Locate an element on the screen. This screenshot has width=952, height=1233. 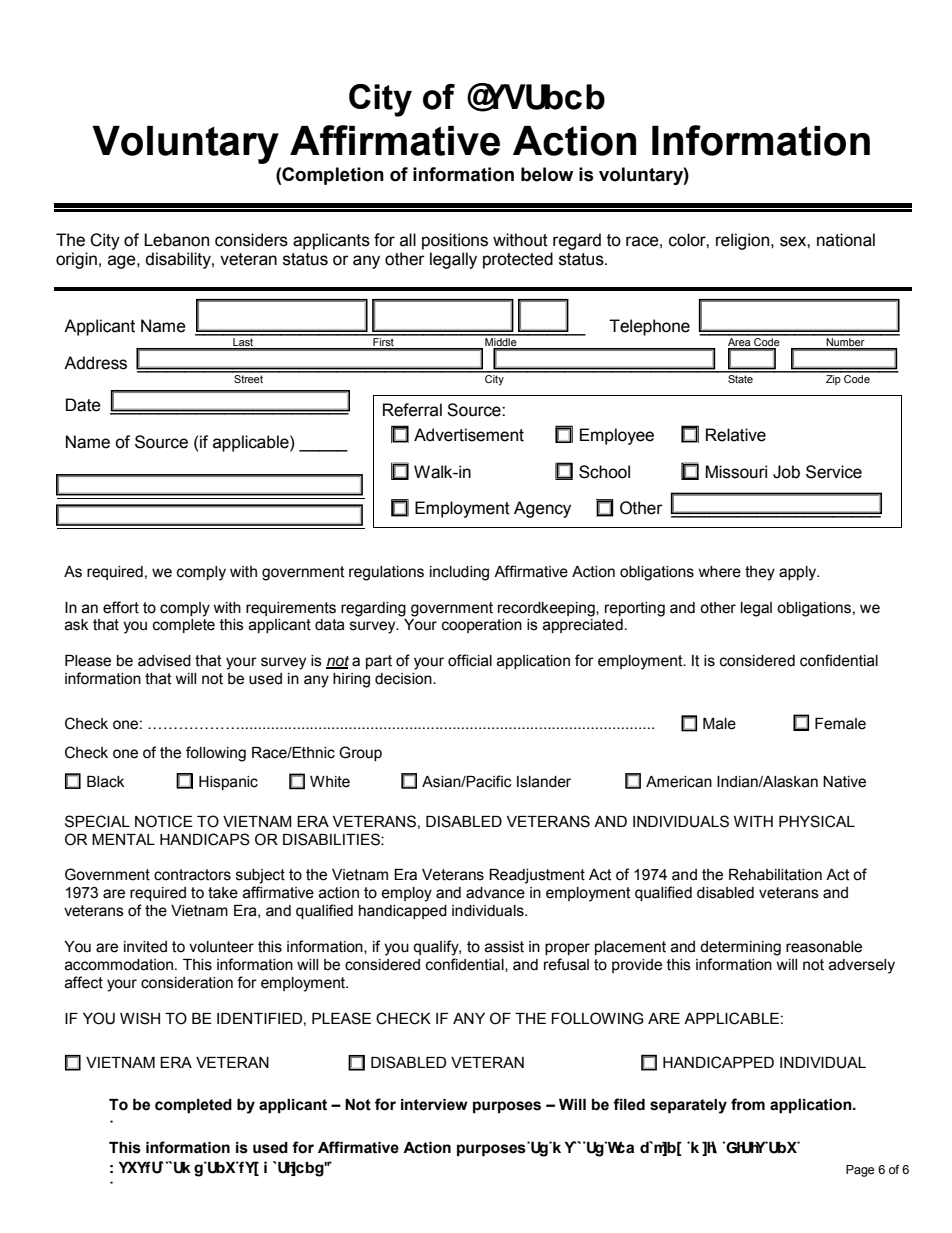
interview is located at coordinates (434, 1105).
